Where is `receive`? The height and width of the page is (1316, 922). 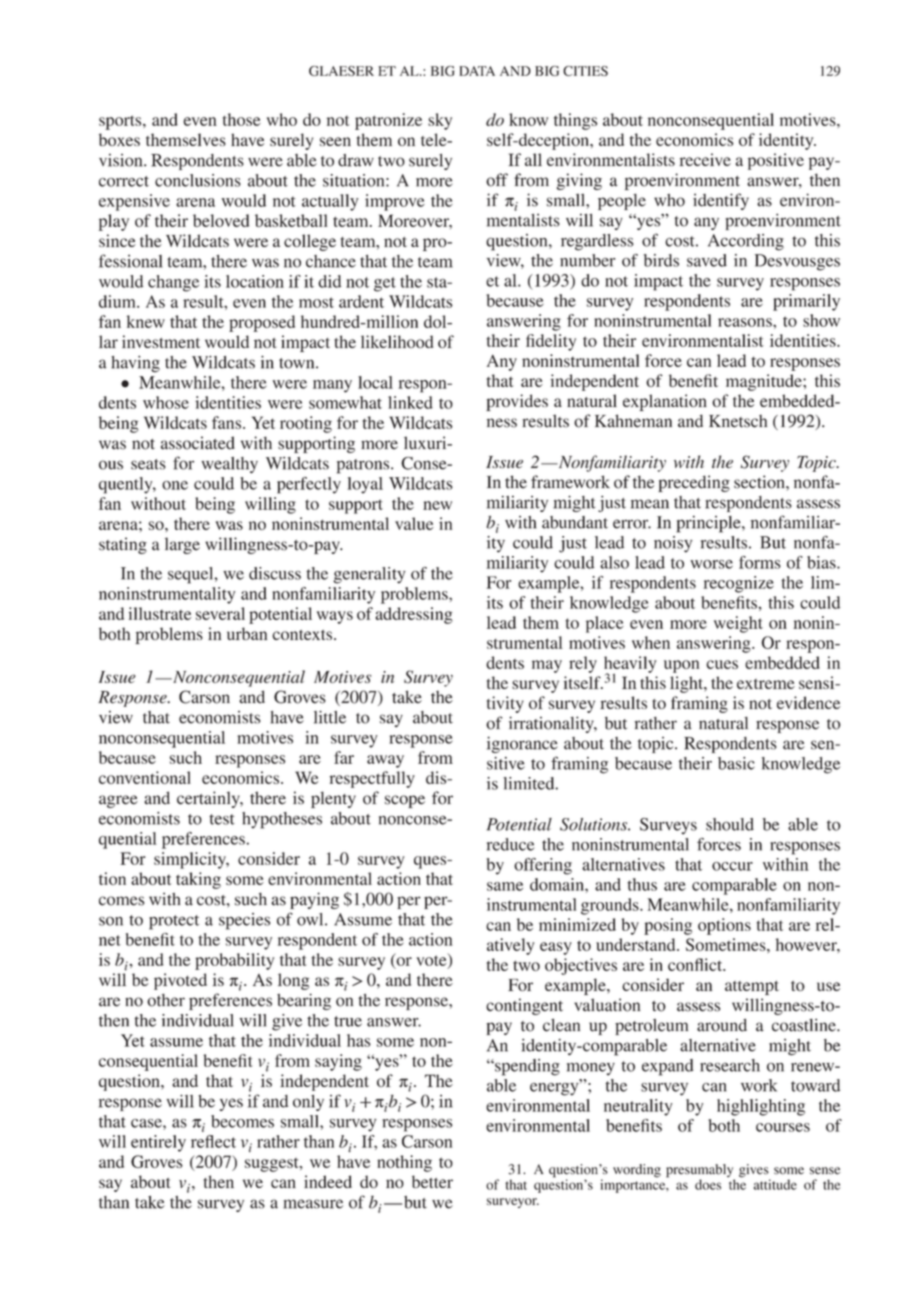
receive is located at coordinates (705, 159).
